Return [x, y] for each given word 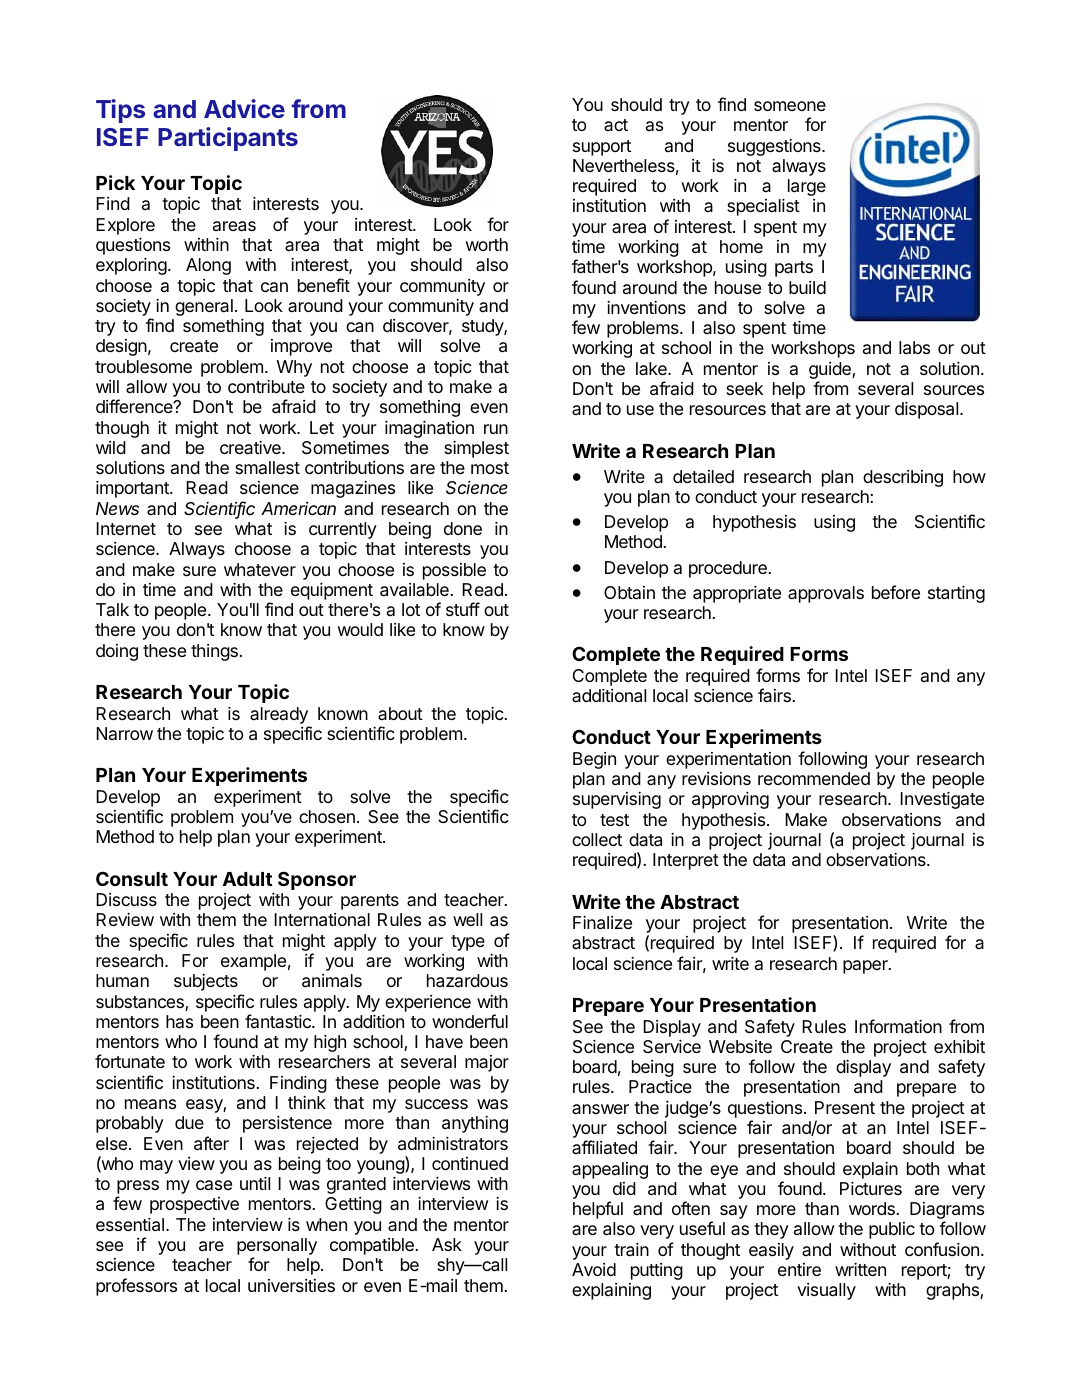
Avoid [594, 1269]
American [298, 508]
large [807, 187]
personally [277, 1248]
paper [866, 967]
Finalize [602, 923]
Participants [228, 139]
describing [903, 478]
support [602, 148]
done [463, 528]
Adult [247, 879]
